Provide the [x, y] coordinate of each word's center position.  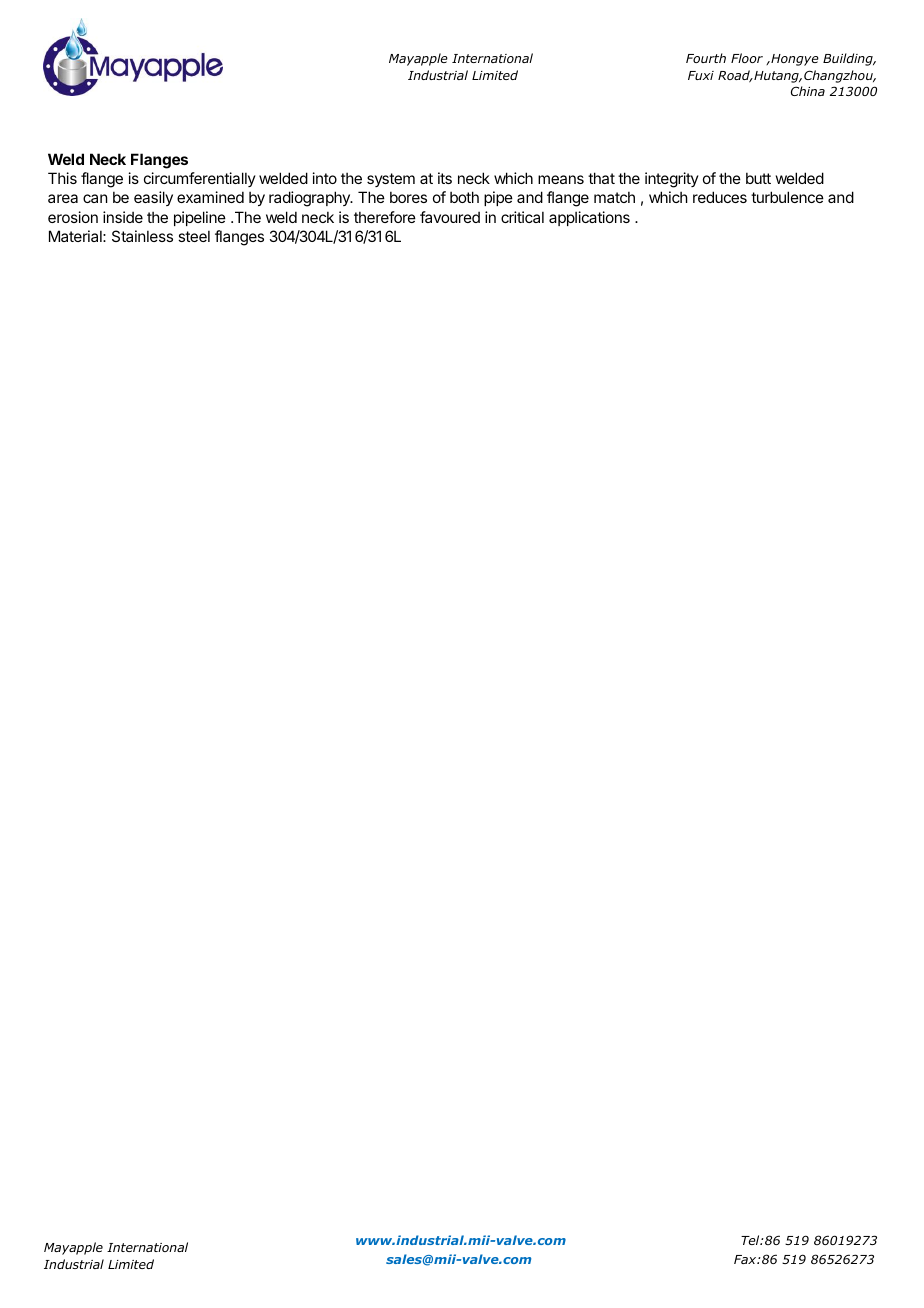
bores [408, 197]
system [391, 180]
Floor [747, 58]
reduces [720, 197]
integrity [672, 180]
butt [758, 178]
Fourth [706, 58]
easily [153, 198]
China [808, 91]
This [62, 178]
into [325, 178]
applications [589, 218]
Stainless [142, 236]
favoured [450, 217]
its [445, 178]
